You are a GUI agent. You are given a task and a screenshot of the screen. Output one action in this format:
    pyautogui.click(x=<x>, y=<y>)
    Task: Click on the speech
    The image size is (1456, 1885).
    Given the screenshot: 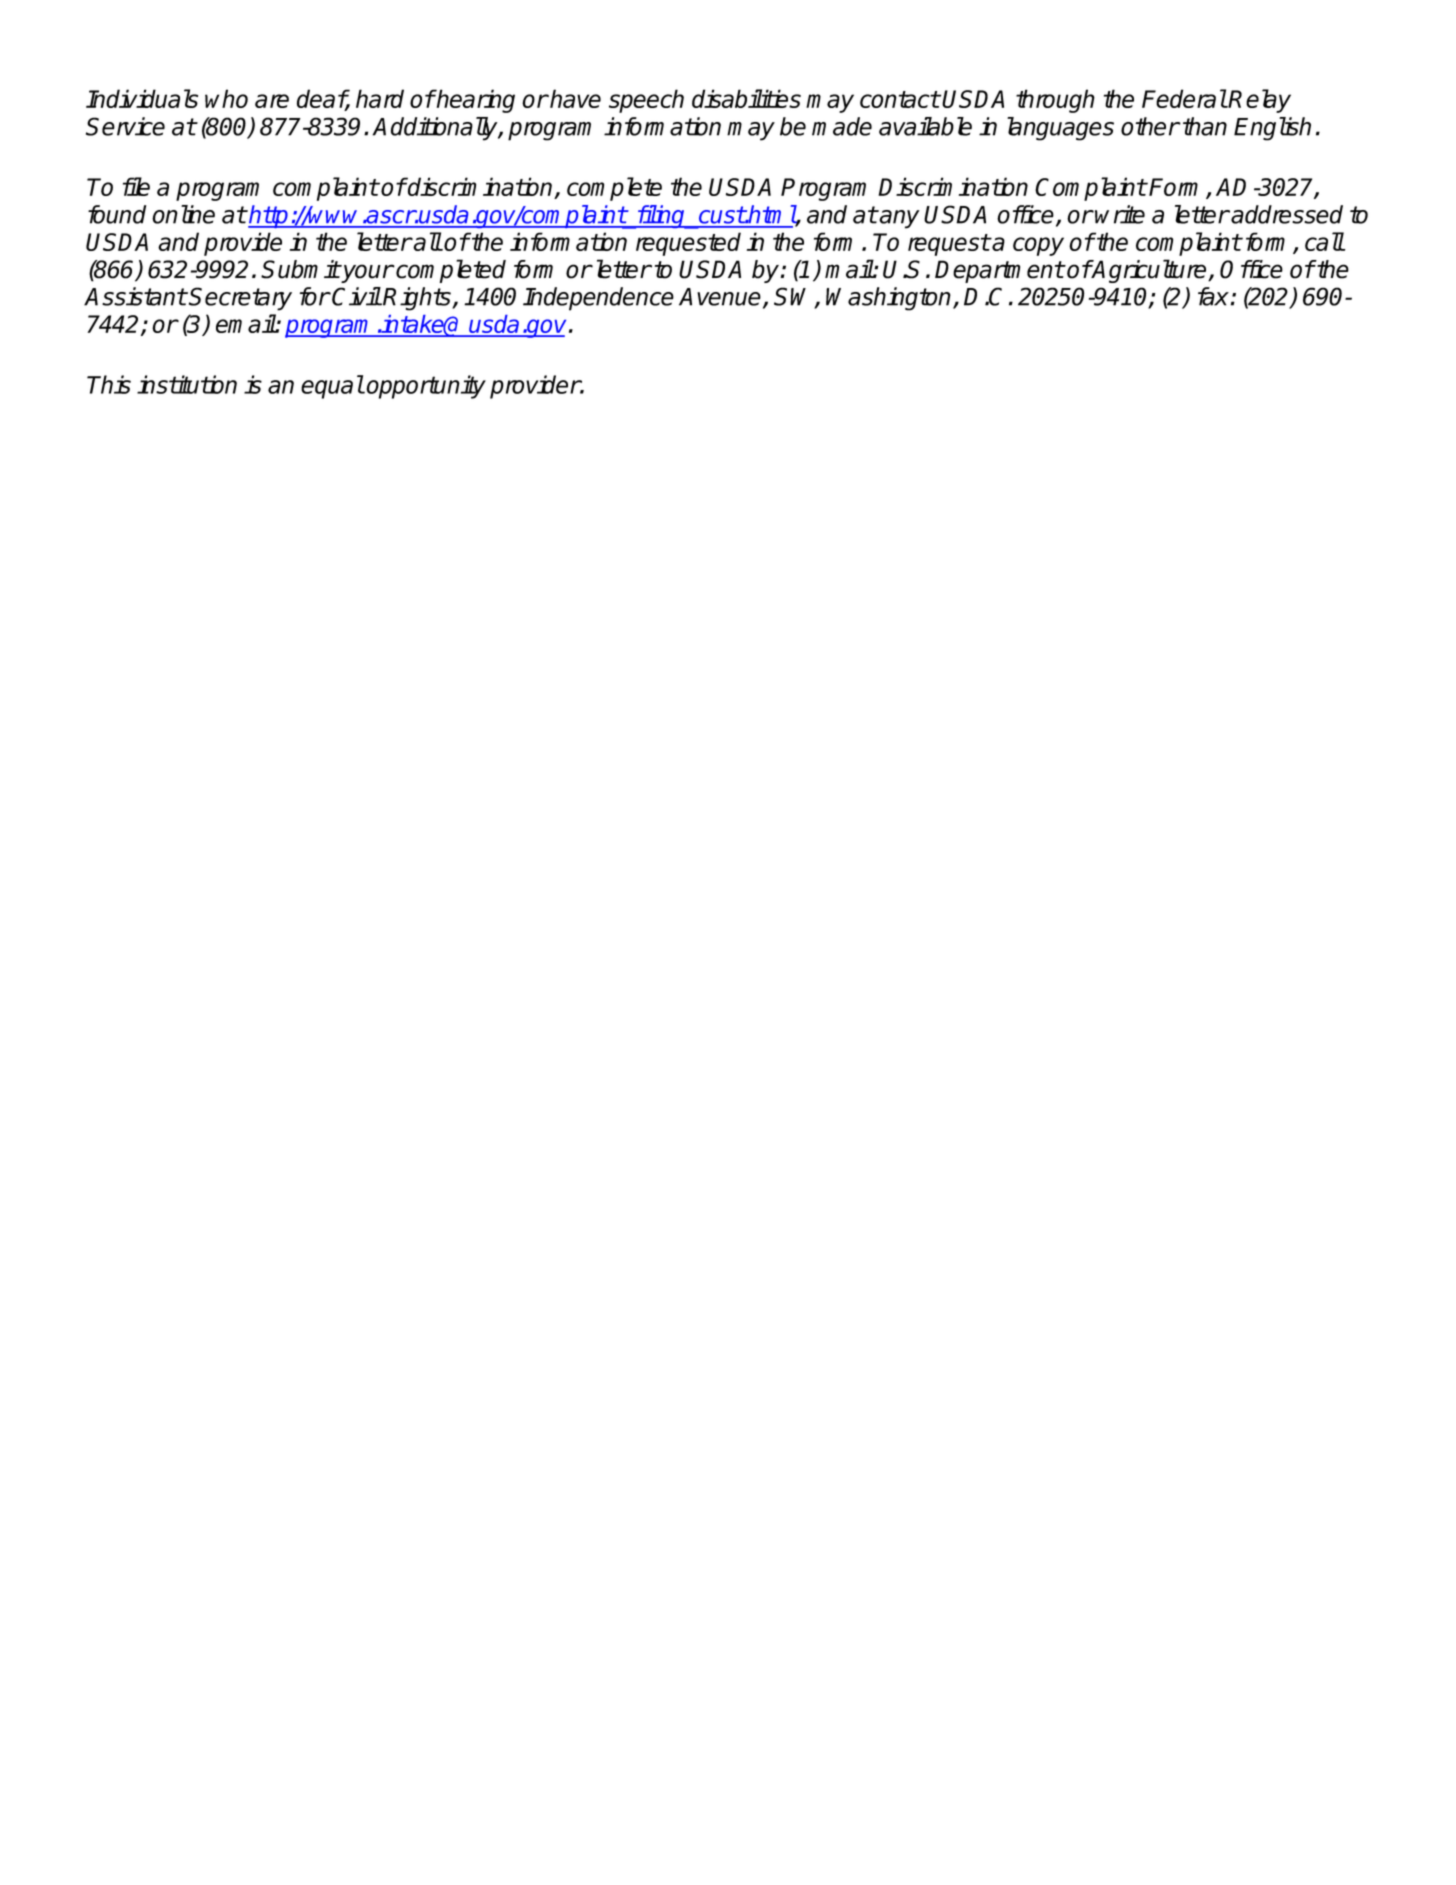 What is the action you would take?
    pyautogui.click(x=646, y=101)
